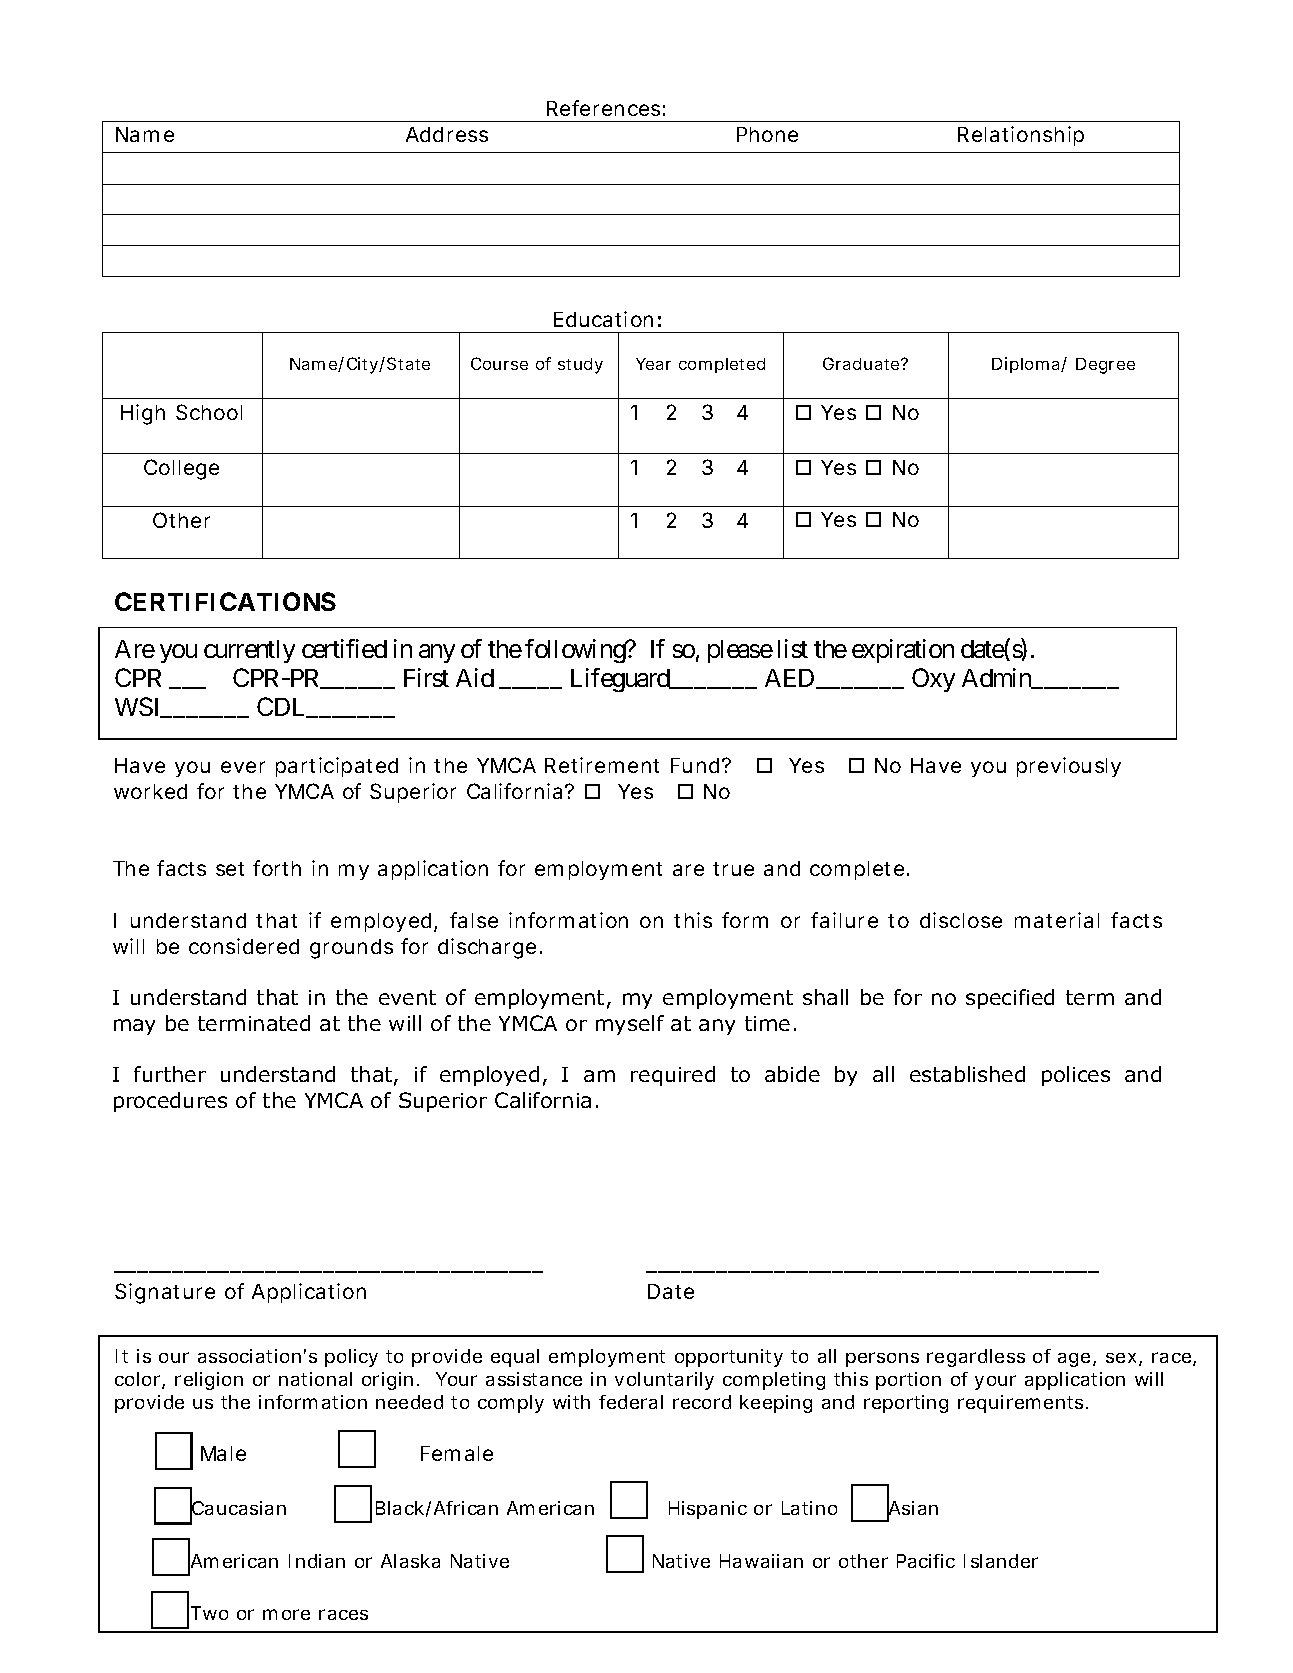 The height and width of the page is (1673, 1293). Describe the element at coordinates (317, 1561) in the page. I see `Indian` at that location.
